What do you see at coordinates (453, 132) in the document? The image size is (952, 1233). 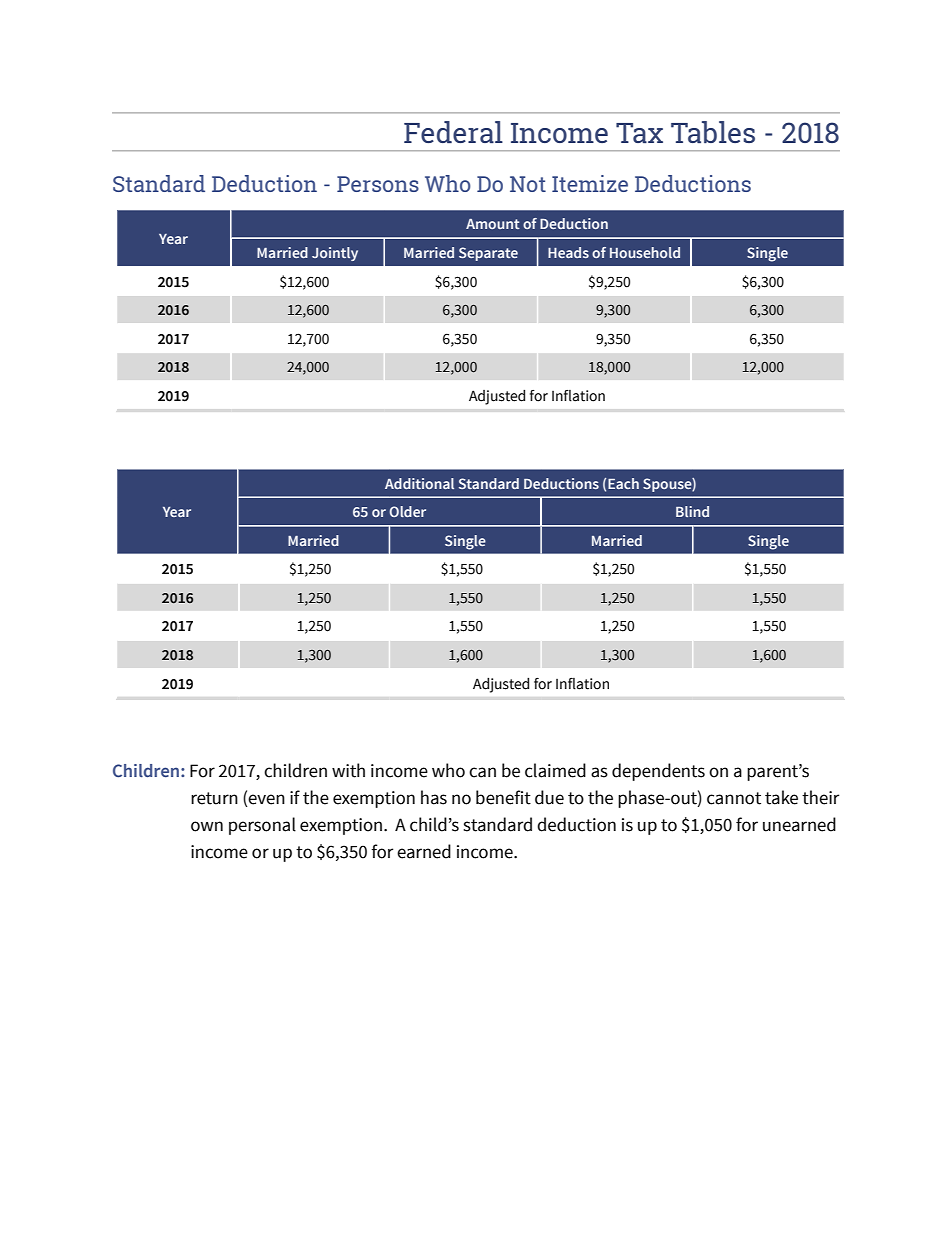 I see `Federal` at bounding box center [453, 132].
